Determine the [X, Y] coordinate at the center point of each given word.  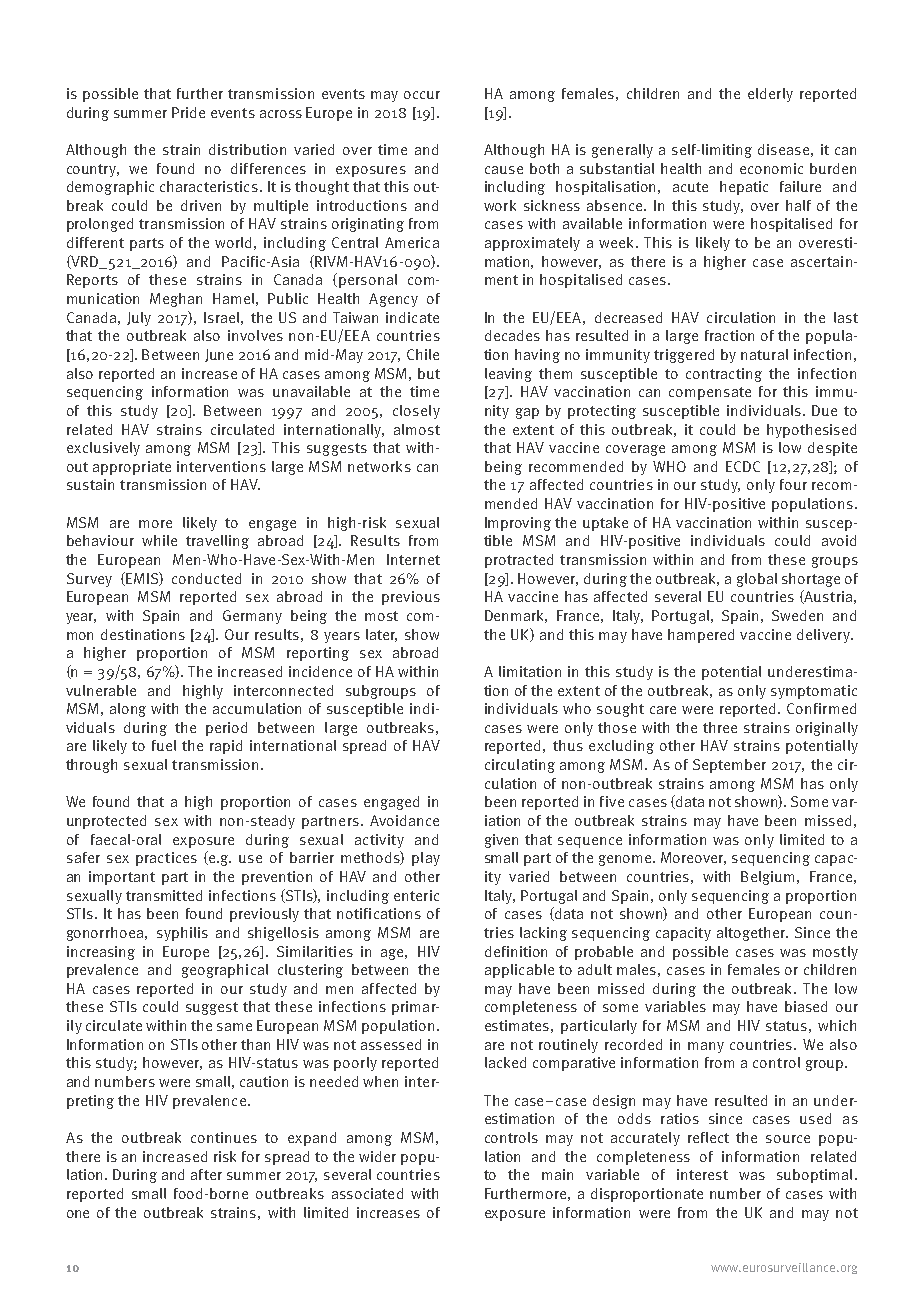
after [206, 1174]
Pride [188, 112]
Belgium [767, 878]
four [793, 484]
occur [422, 95]
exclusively [103, 449]
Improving [518, 524]
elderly [770, 95]
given [501, 841]
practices [166, 859]
